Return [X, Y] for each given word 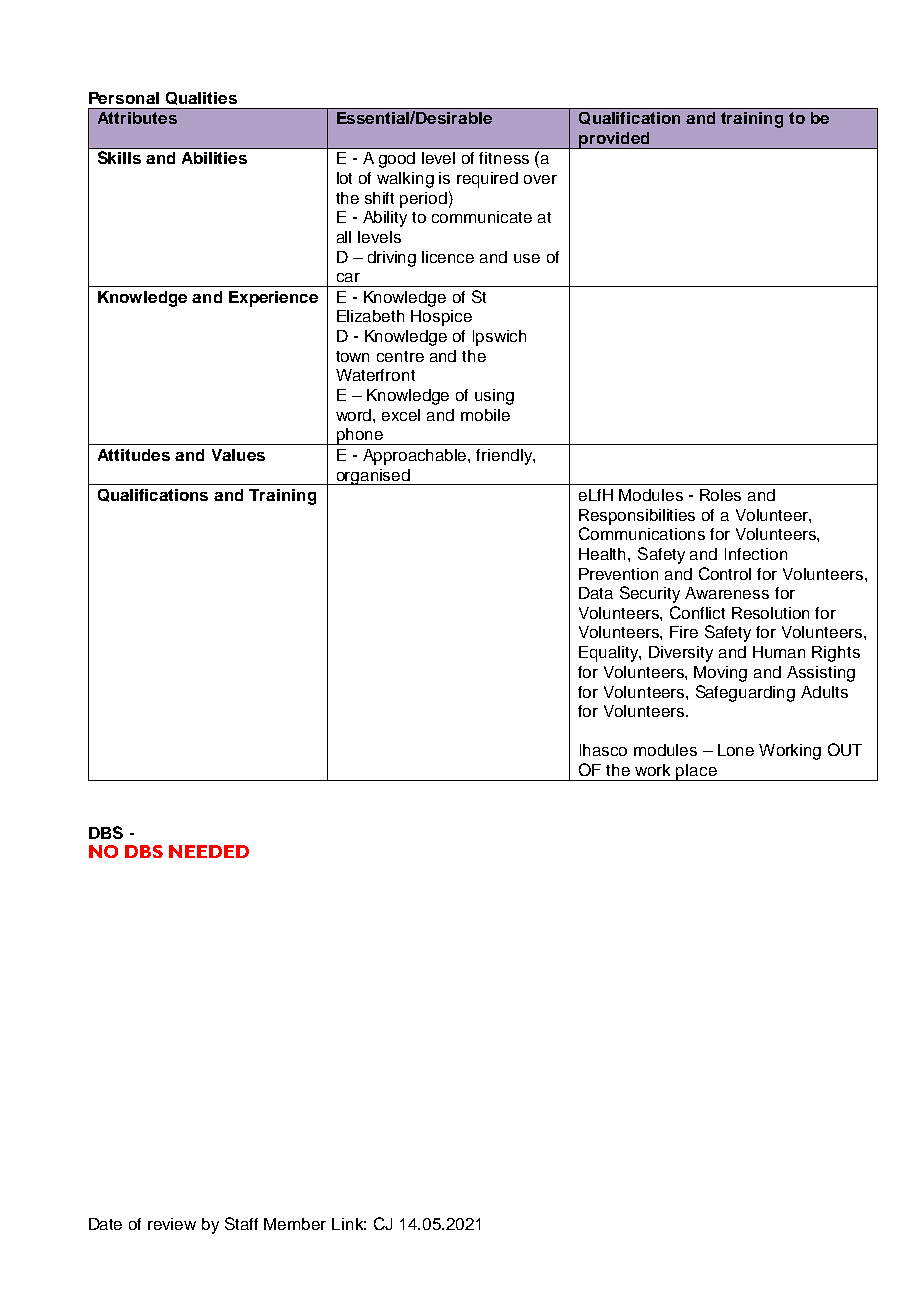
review [172, 1224]
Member [295, 1224]
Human [779, 652]
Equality [610, 654]
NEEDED [209, 851]
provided [614, 140]
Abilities [214, 158]
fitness [504, 158]
